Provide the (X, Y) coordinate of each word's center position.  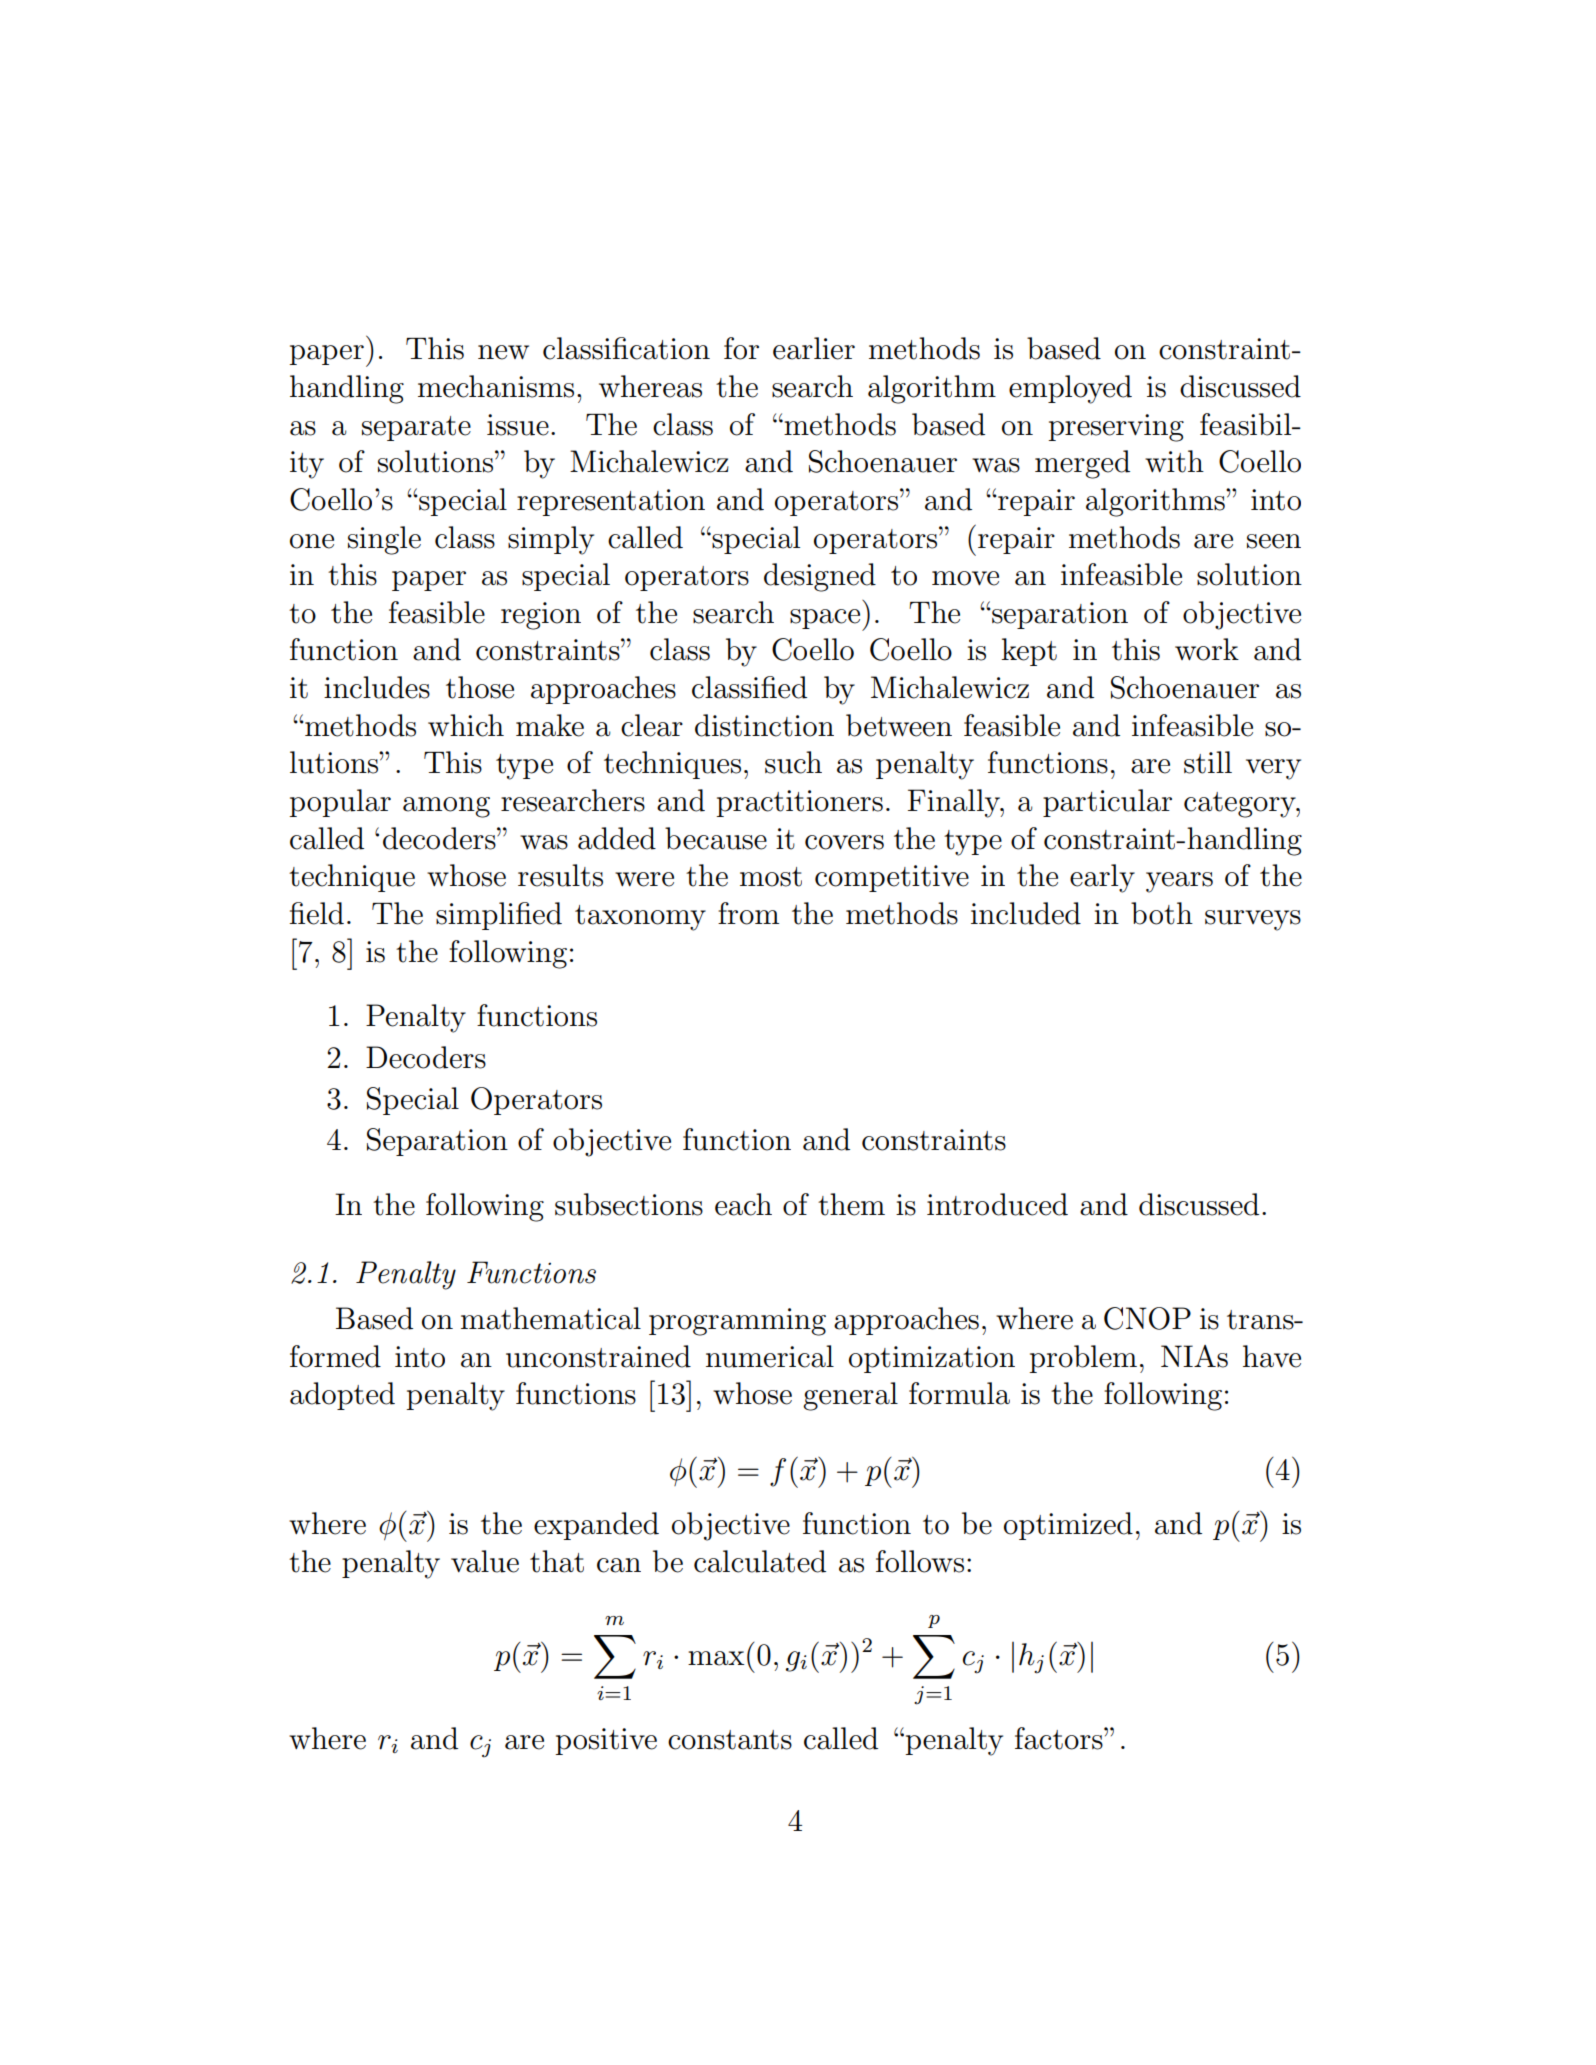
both (1162, 913)
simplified (499, 916)
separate (416, 428)
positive (606, 1741)
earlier (814, 348)
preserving (1116, 428)
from (748, 913)
